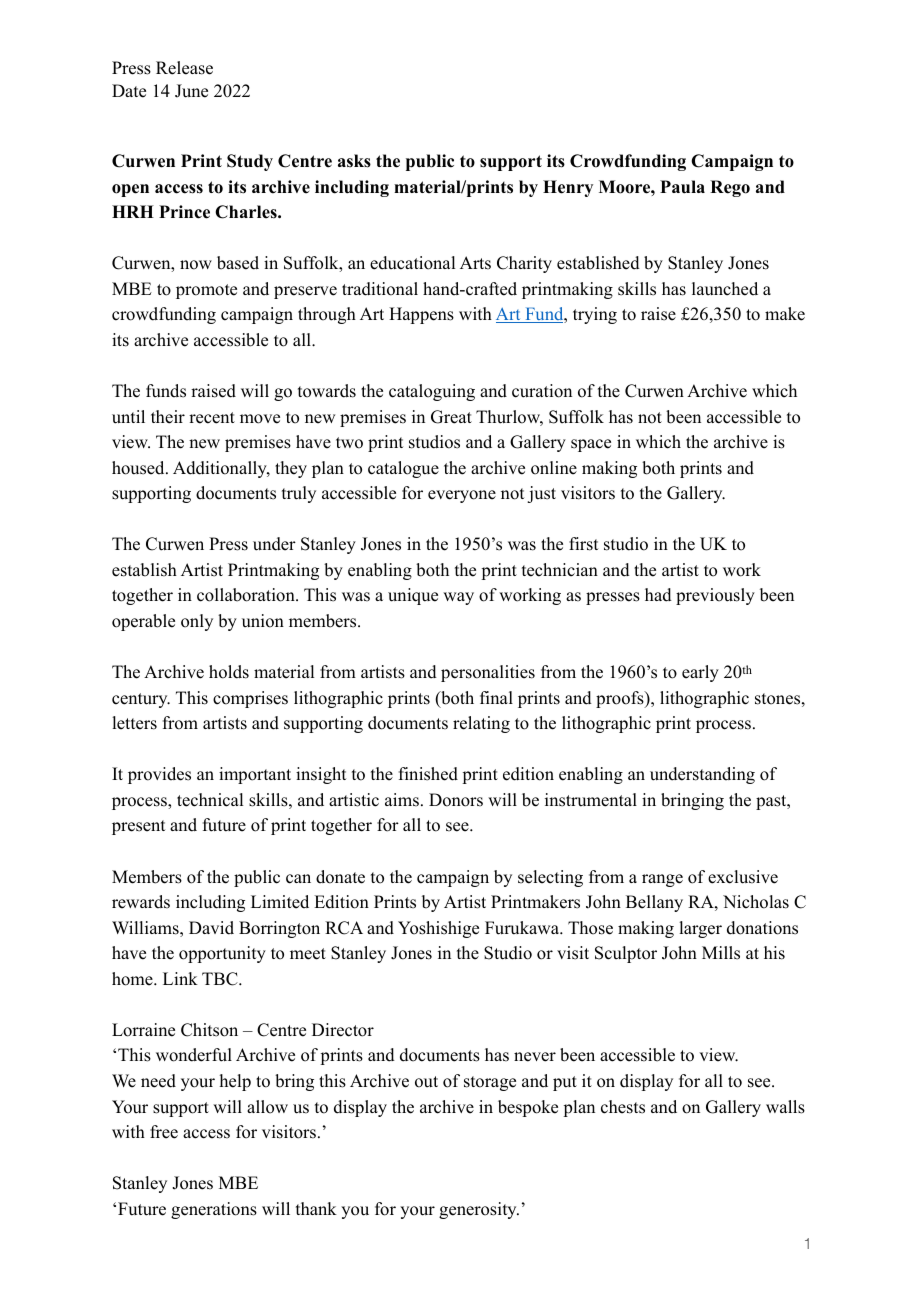 The height and width of the document is (1308, 924). What do you see at coordinates (421, 315) in the document?
I see `Happens` at bounding box center [421, 315].
